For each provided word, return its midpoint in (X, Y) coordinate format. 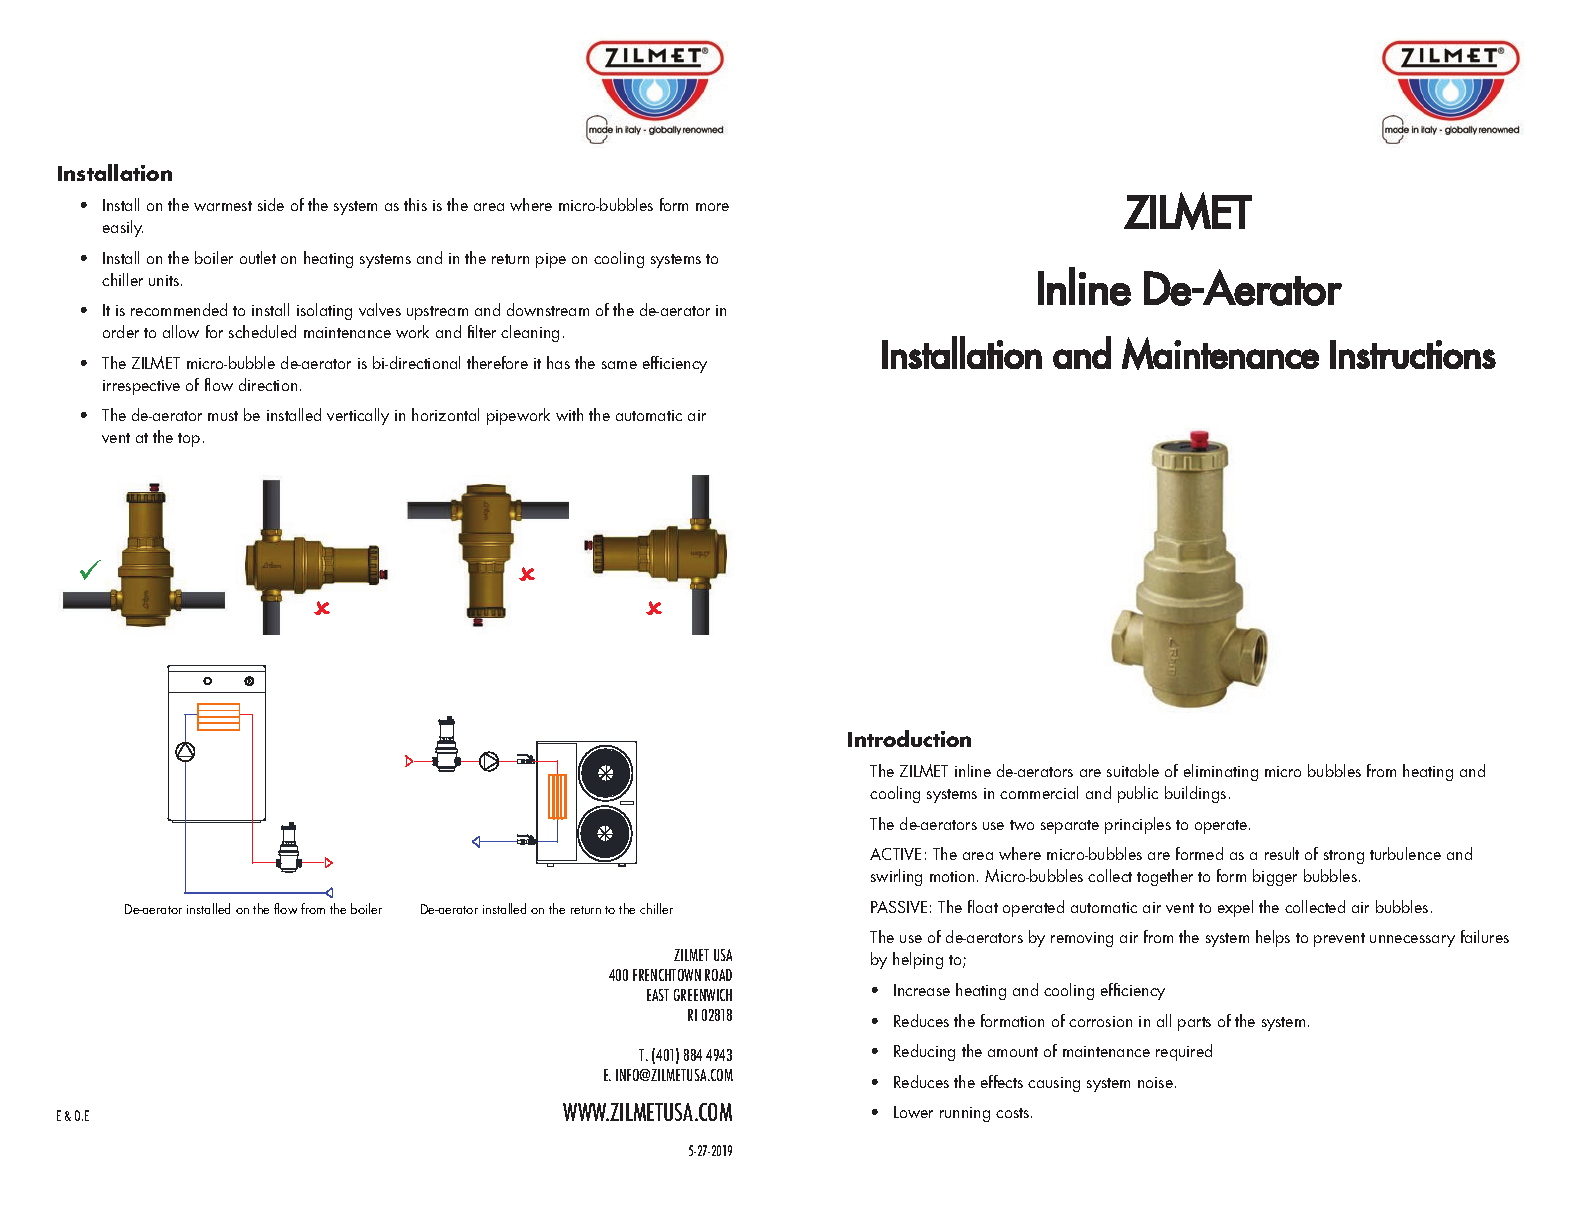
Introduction (909, 738)
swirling (896, 877)
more (712, 207)
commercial (1039, 792)
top (189, 440)
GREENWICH (703, 995)
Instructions (1413, 354)
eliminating (1221, 772)
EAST (658, 995)
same (619, 365)
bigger (1275, 877)
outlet (258, 257)
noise (1157, 1082)
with (569, 414)
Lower (913, 1112)
